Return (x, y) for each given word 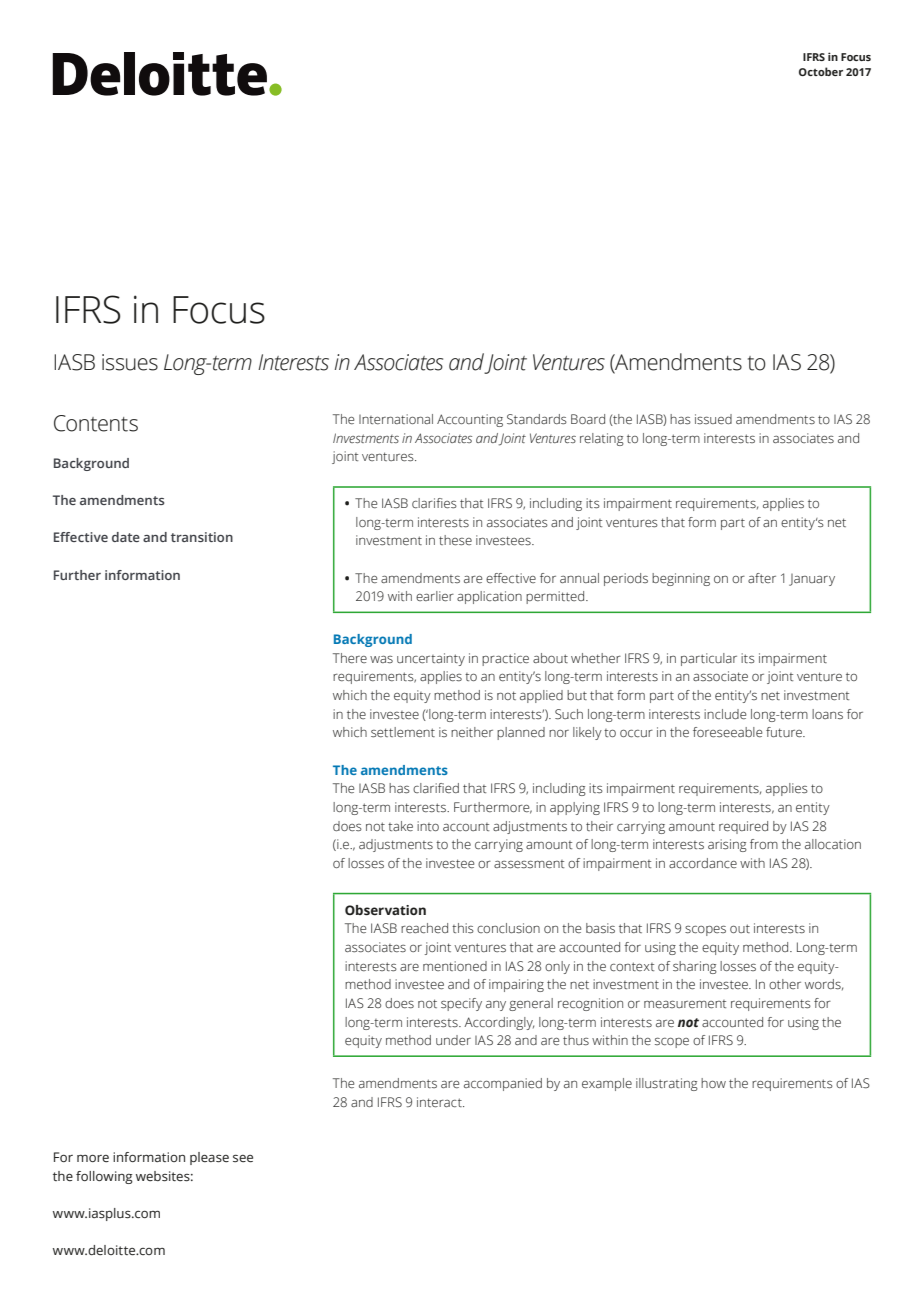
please (209, 1158)
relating (602, 439)
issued (713, 419)
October (821, 71)
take (400, 826)
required (743, 827)
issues (130, 362)
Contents (96, 423)
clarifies (434, 503)
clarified (436, 788)
